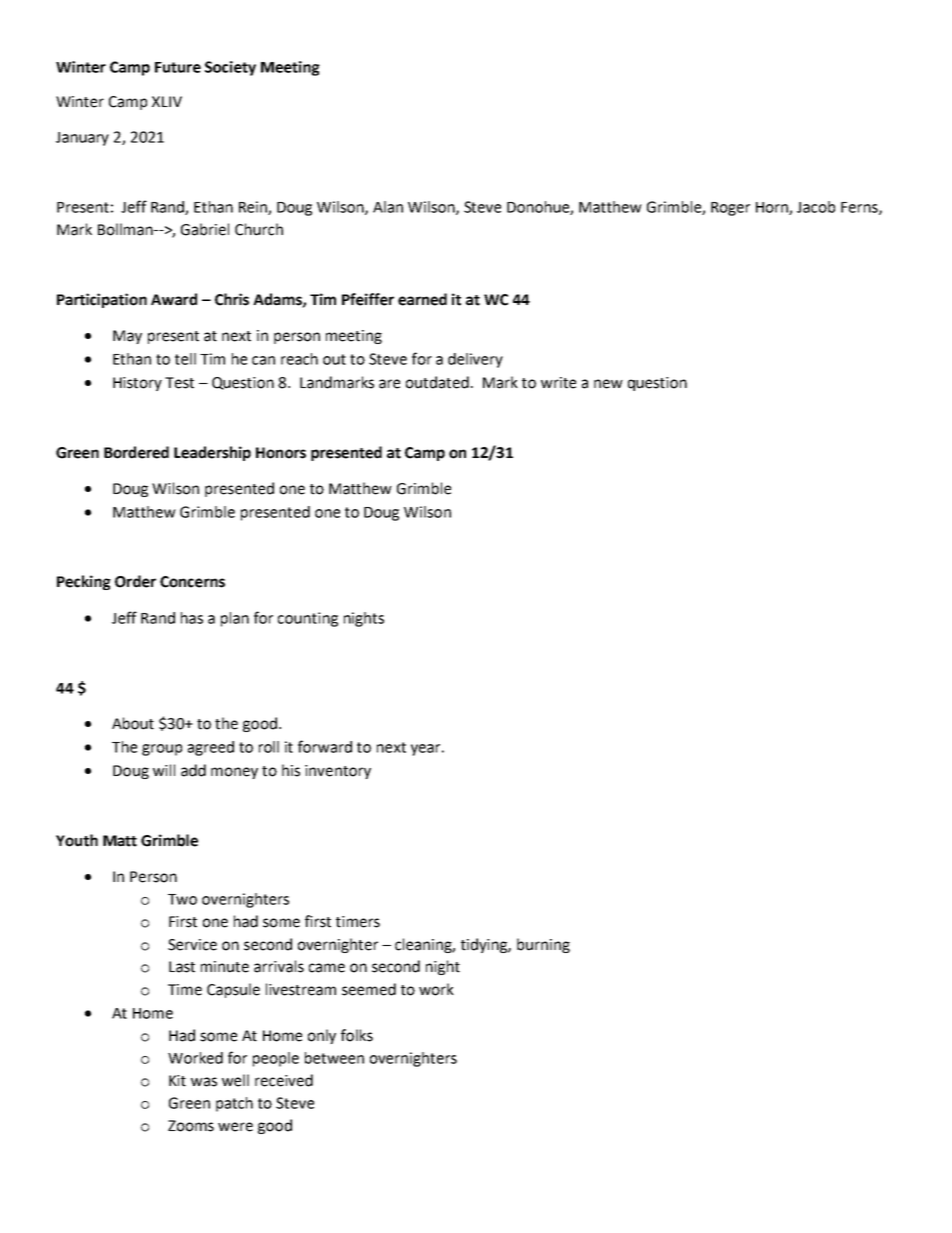 The height and width of the screenshot is (1233, 952). I want to click on Future, so click(178, 67).
